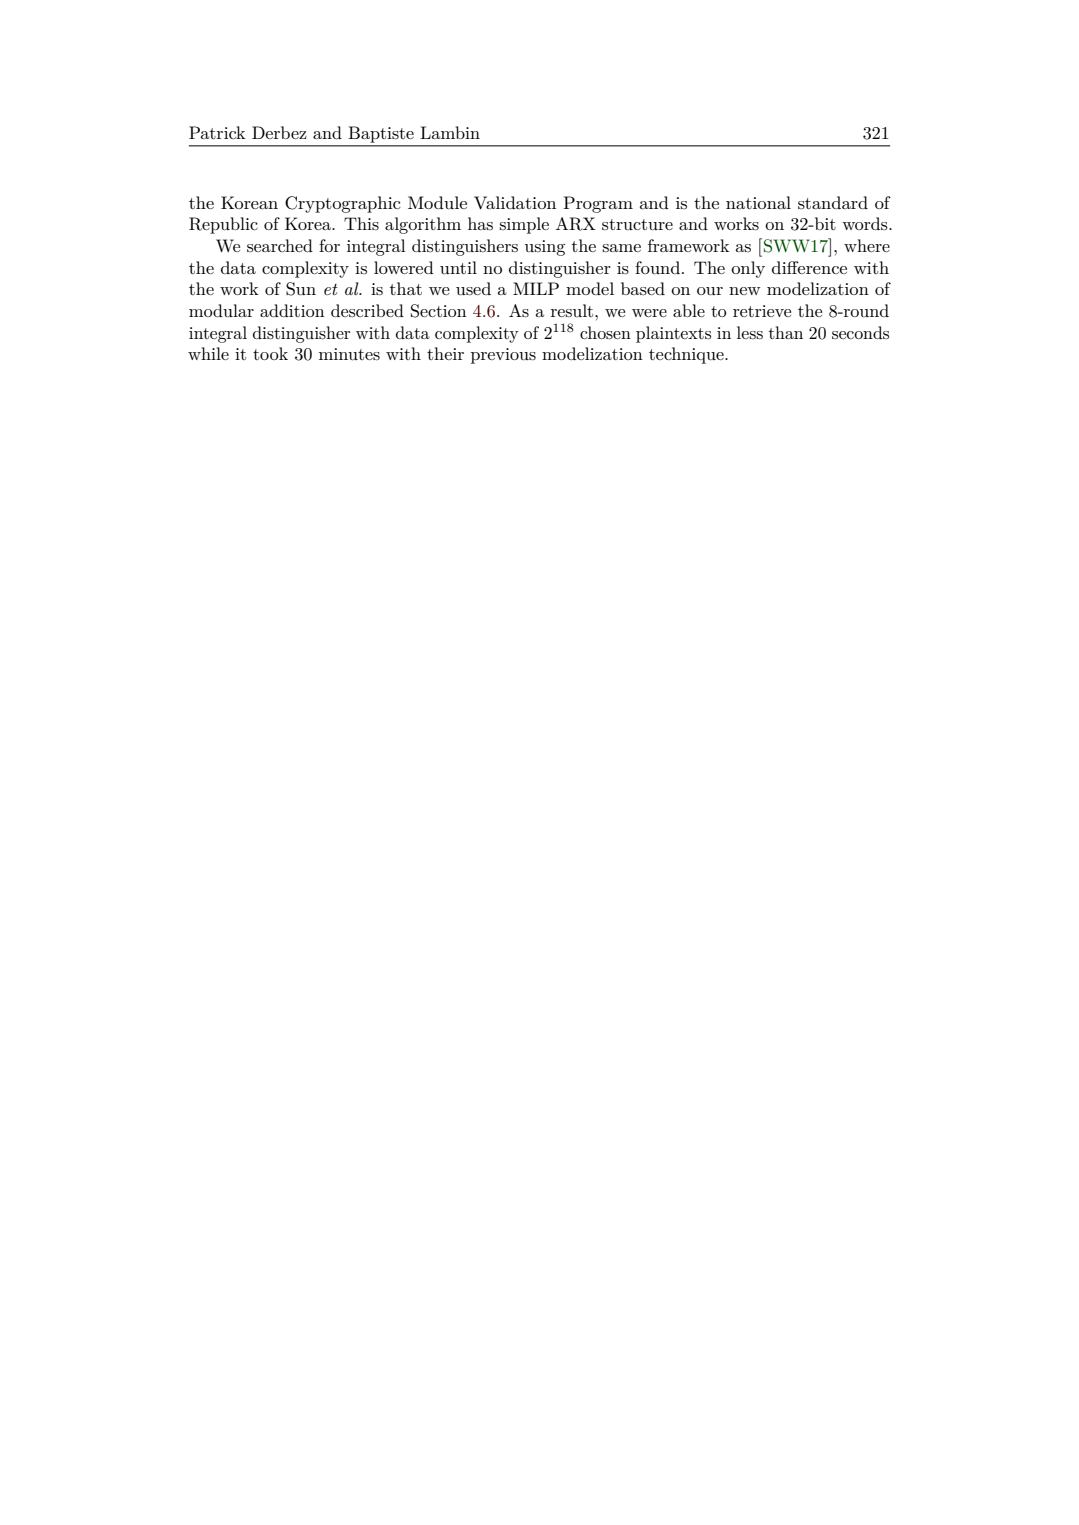  I want to click on where, so click(867, 245).
